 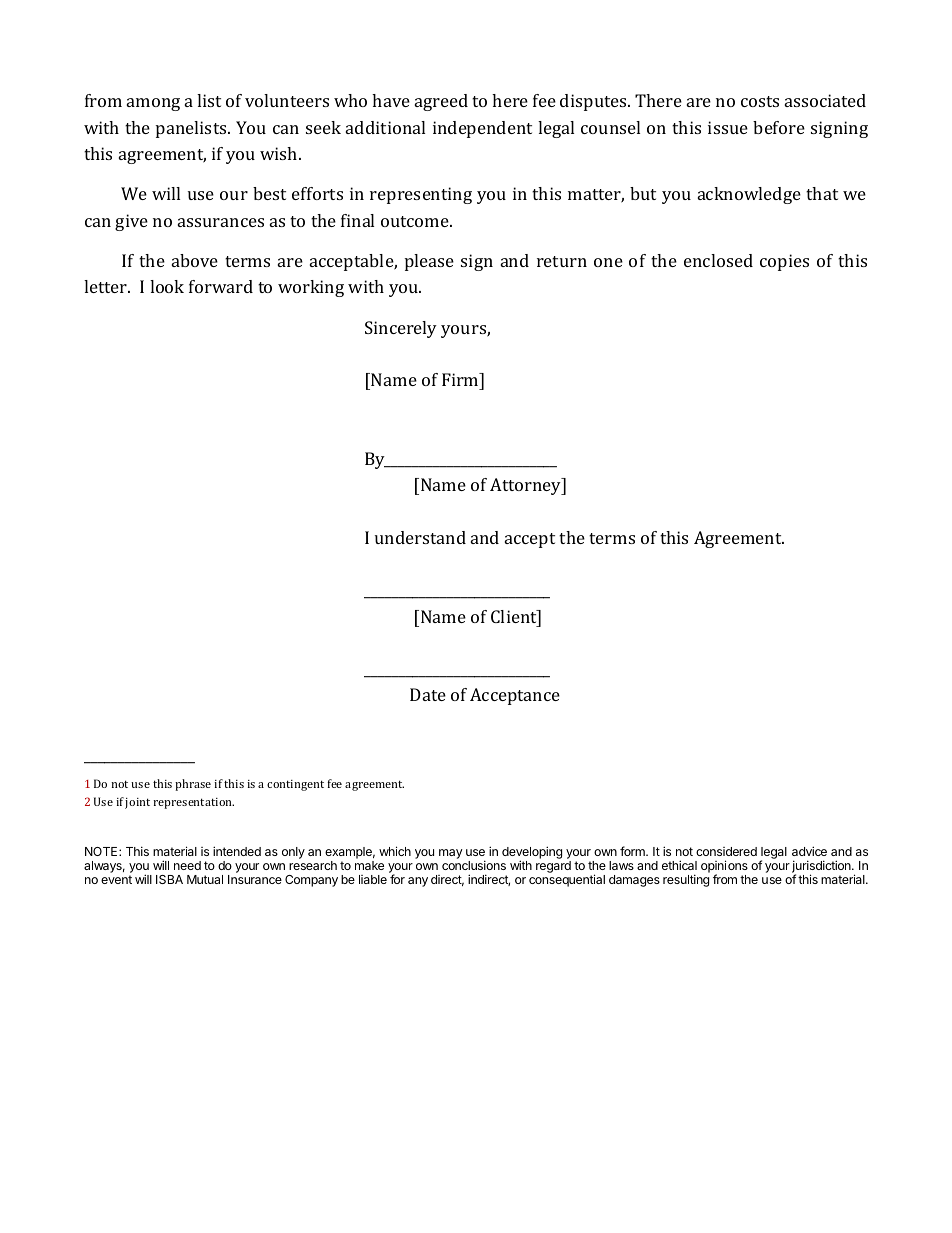 What do you see at coordinates (451, 854) in the page?
I see `may` at bounding box center [451, 854].
